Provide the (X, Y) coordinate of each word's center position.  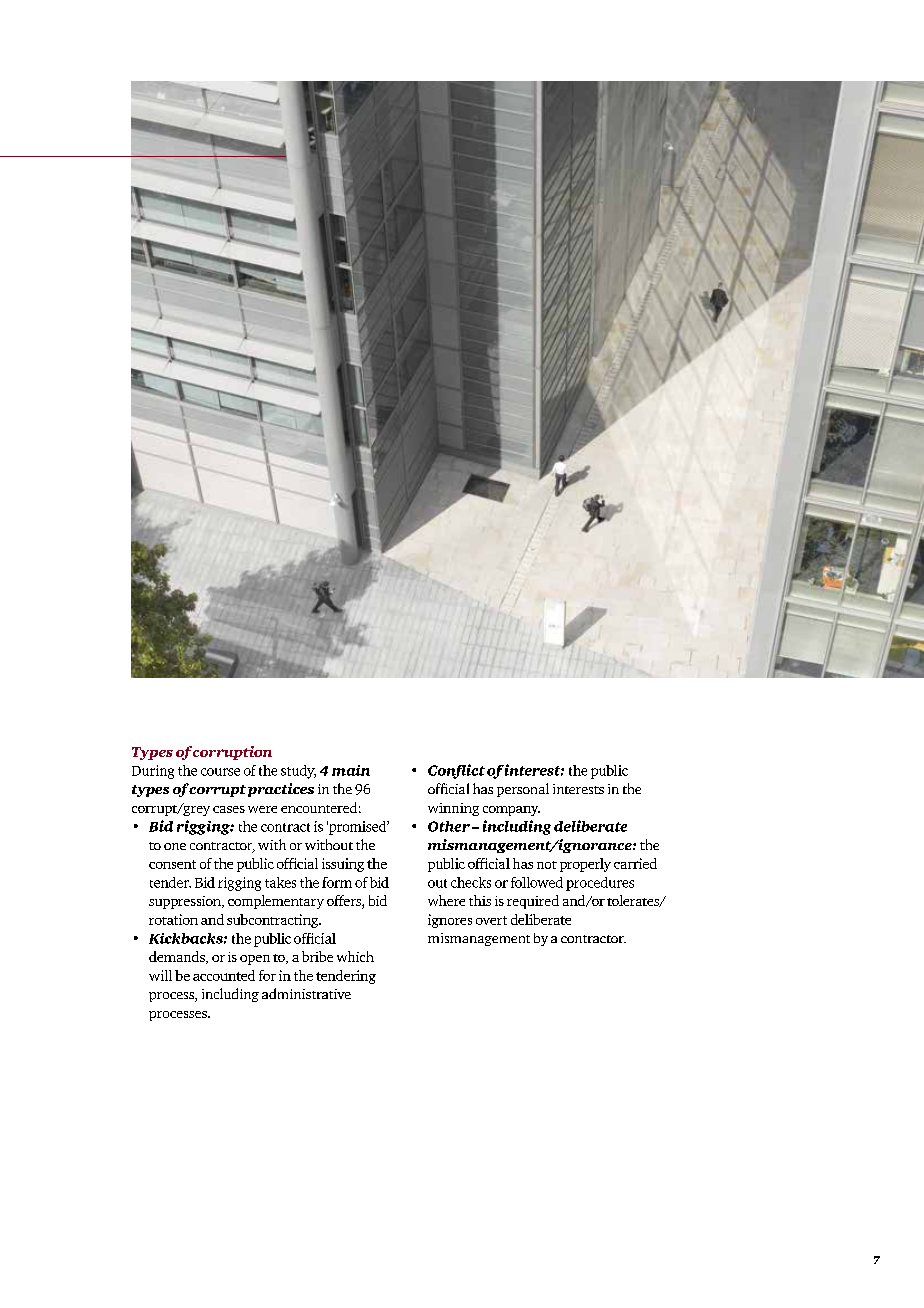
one (175, 846)
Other (449, 826)
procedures (600, 884)
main (351, 770)
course (220, 772)
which (355, 956)
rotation (173, 919)
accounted (224, 975)
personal (523, 790)
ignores (450, 921)
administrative (306, 993)
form (337, 882)
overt (491, 920)
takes (280, 882)
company (511, 811)
